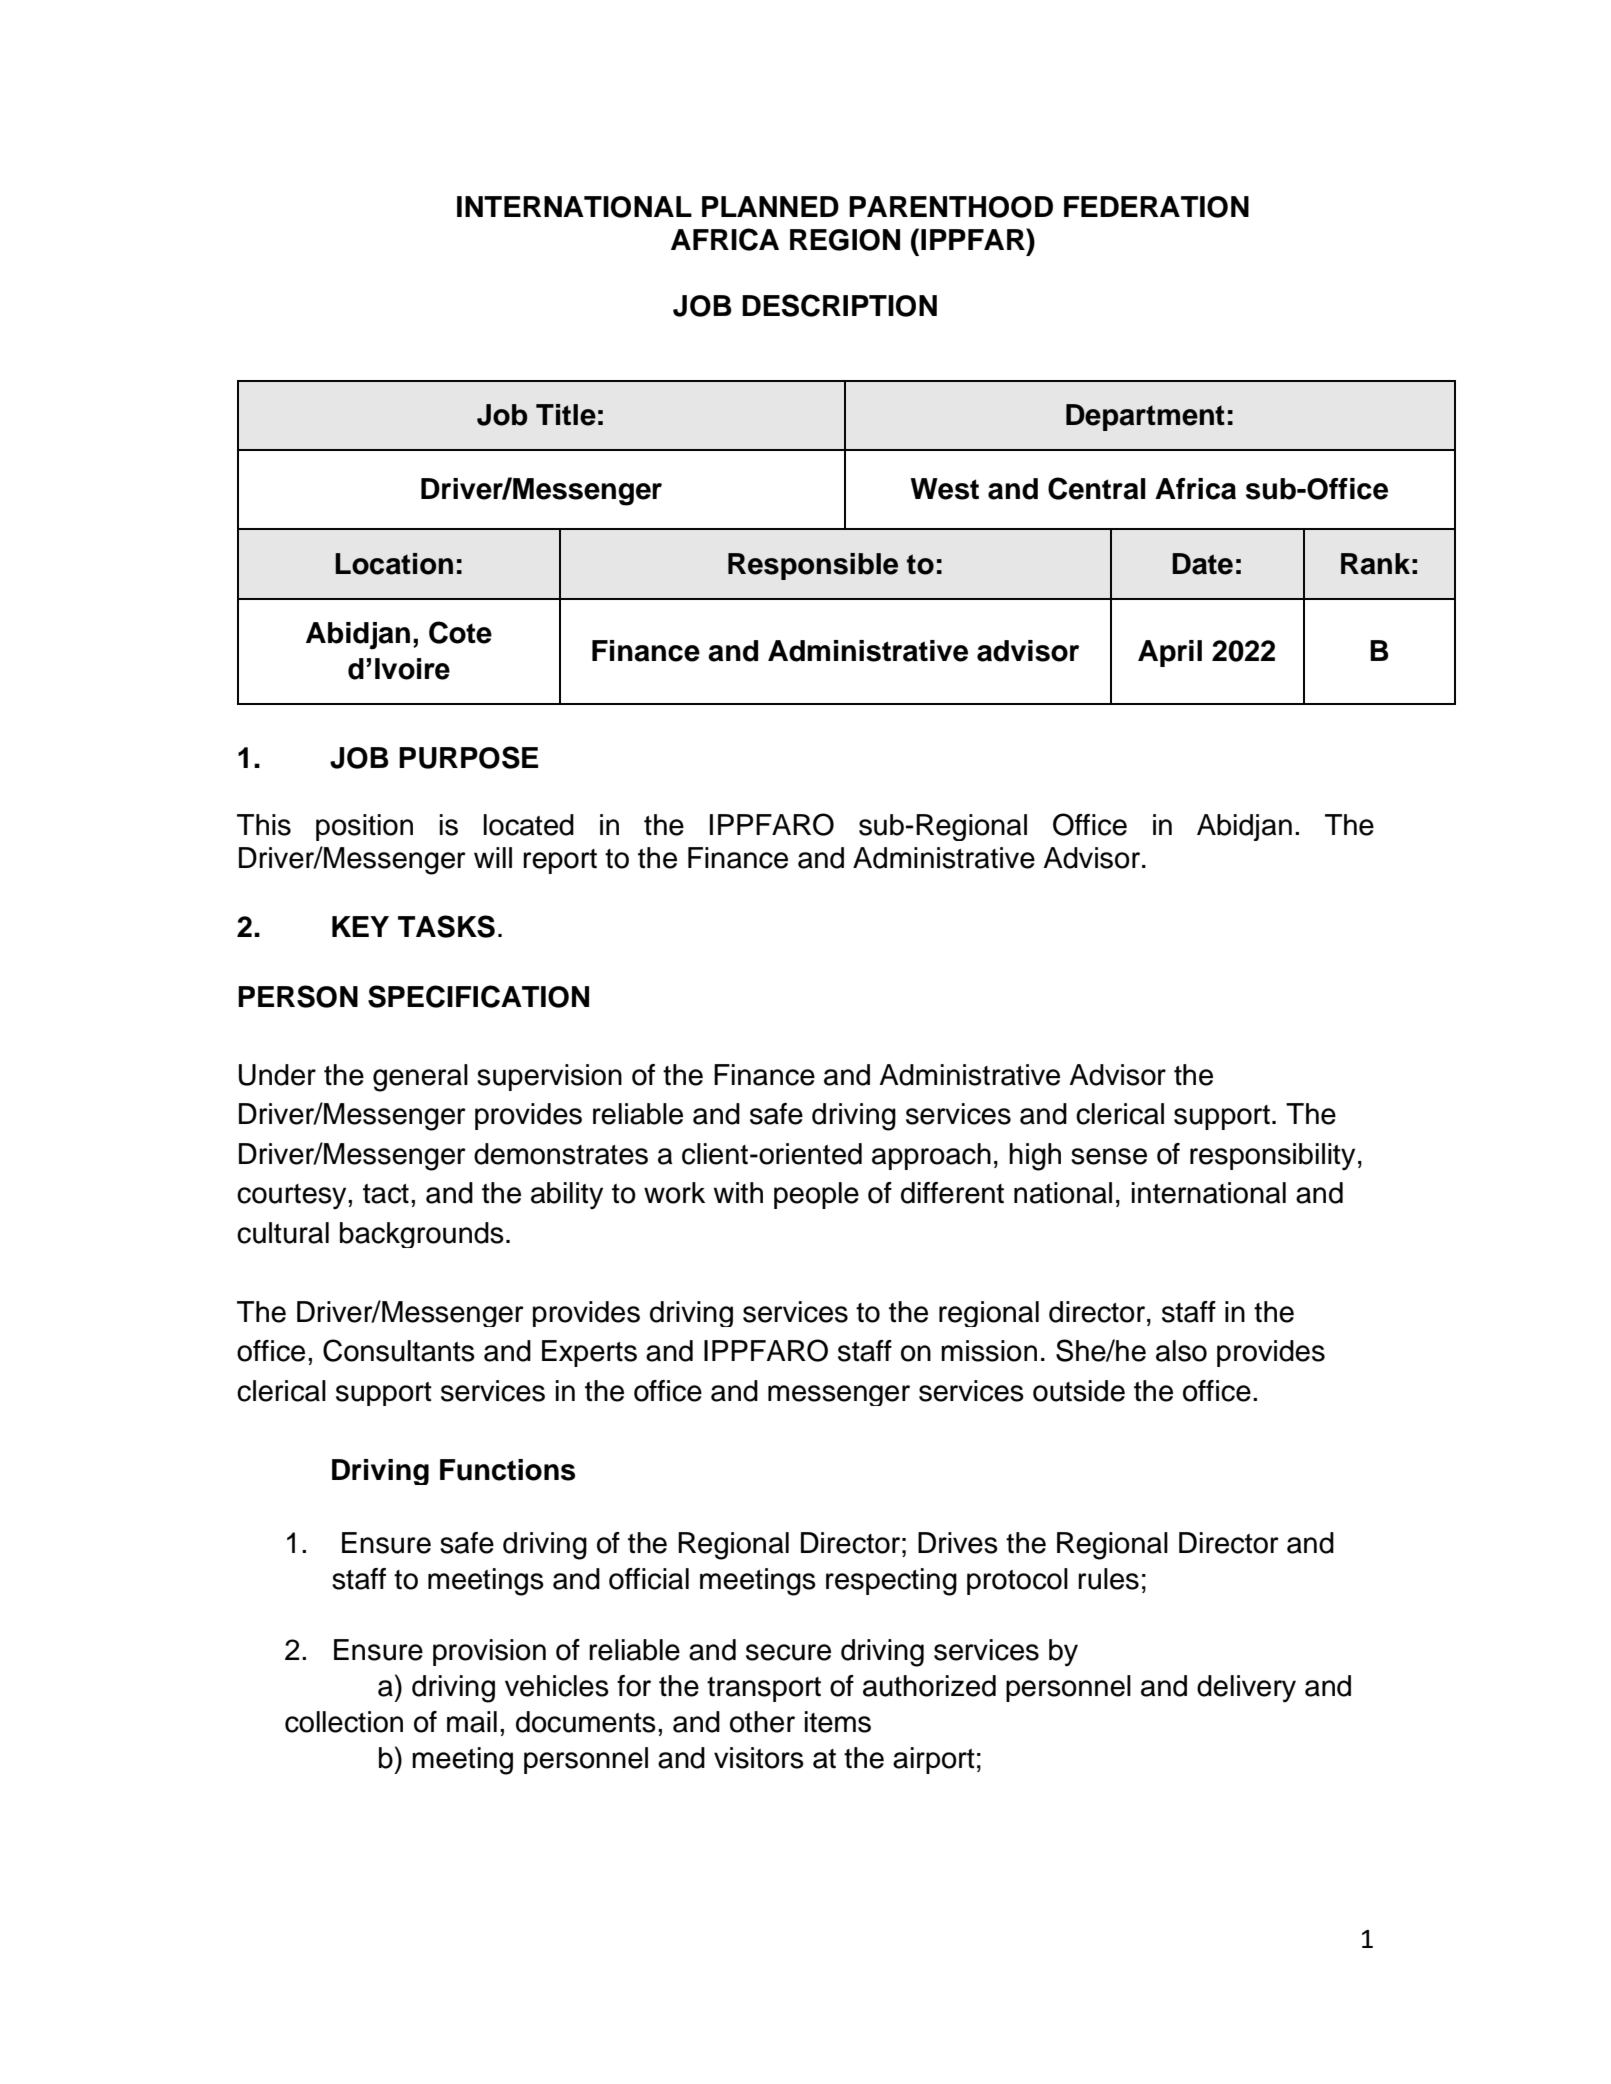 The width and height of the screenshot is (1611, 2084). What do you see at coordinates (738, 1193) in the screenshot?
I see `with` at bounding box center [738, 1193].
